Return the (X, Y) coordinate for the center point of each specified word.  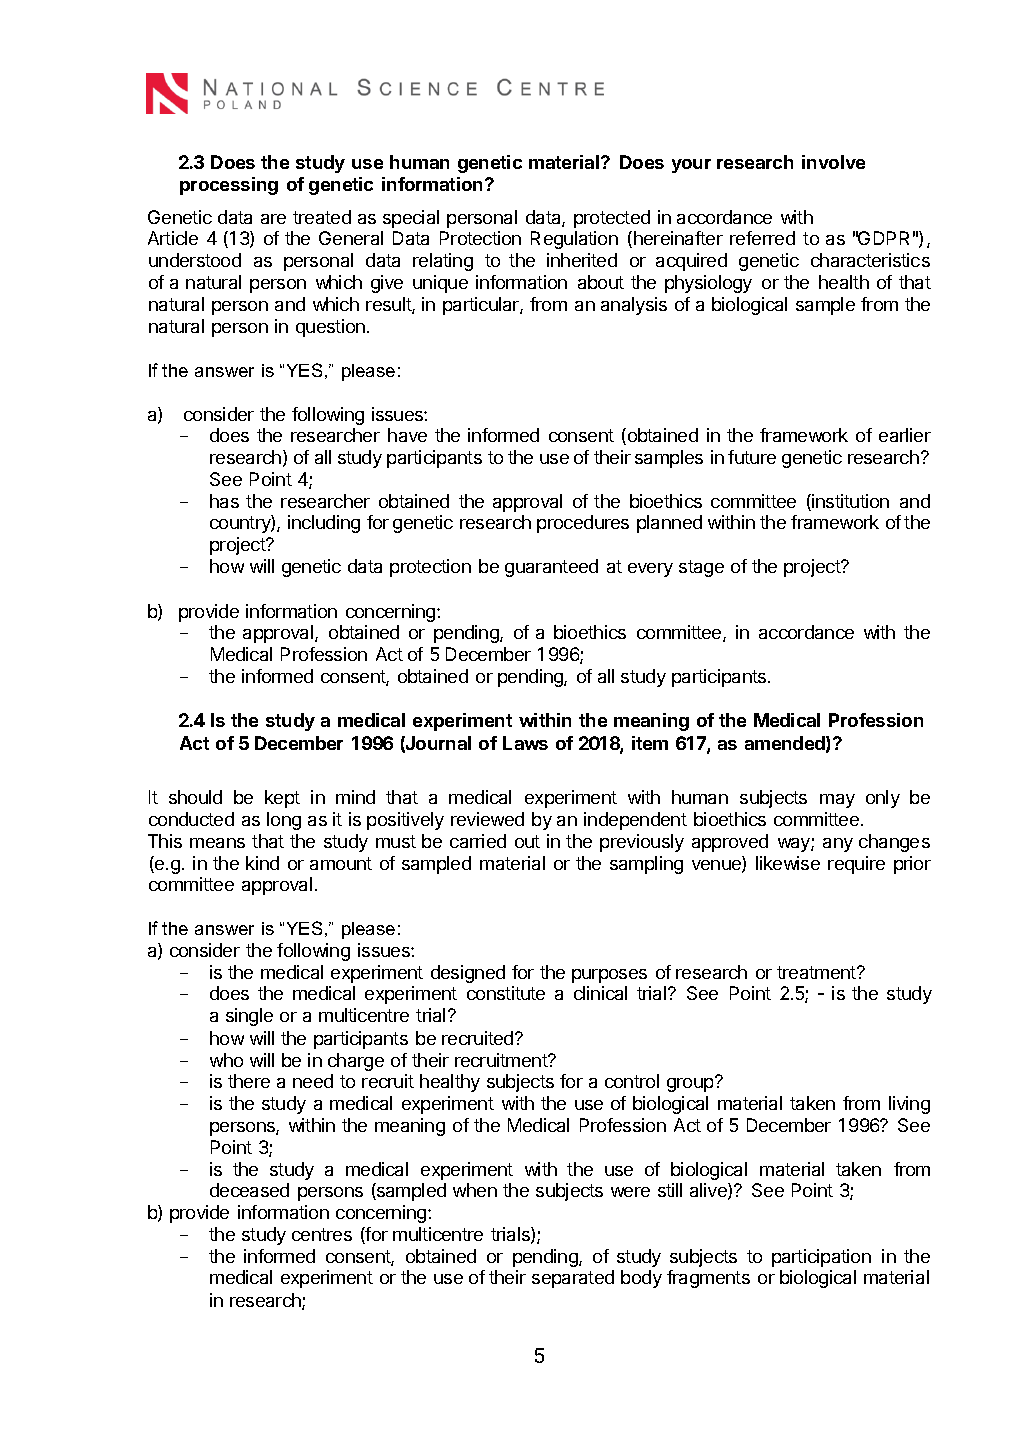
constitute (506, 993)
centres (322, 1234)
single (249, 1017)
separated (573, 1279)
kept (282, 799)
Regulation (574, 240)
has (224, 501)
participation (821, 1258)
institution (849, 502)
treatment (817, 972)
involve (833, 162)
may (837, 801)
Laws (525, 743)
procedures (583, 524)
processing (229, 186)
